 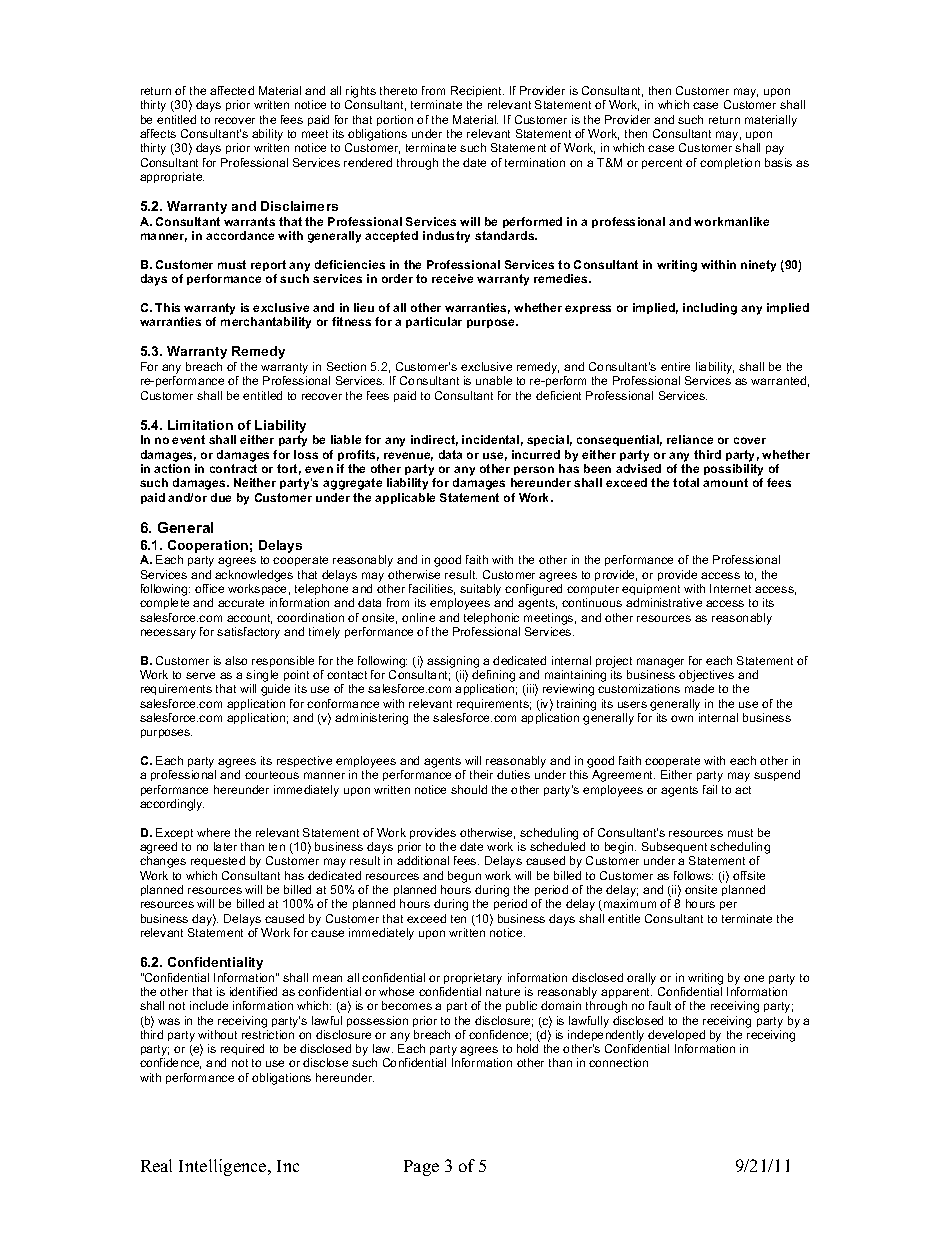 What do you see at coordinates (494, 380) in the screenshot?
I see `unable` at bounding box center [494, 380].
